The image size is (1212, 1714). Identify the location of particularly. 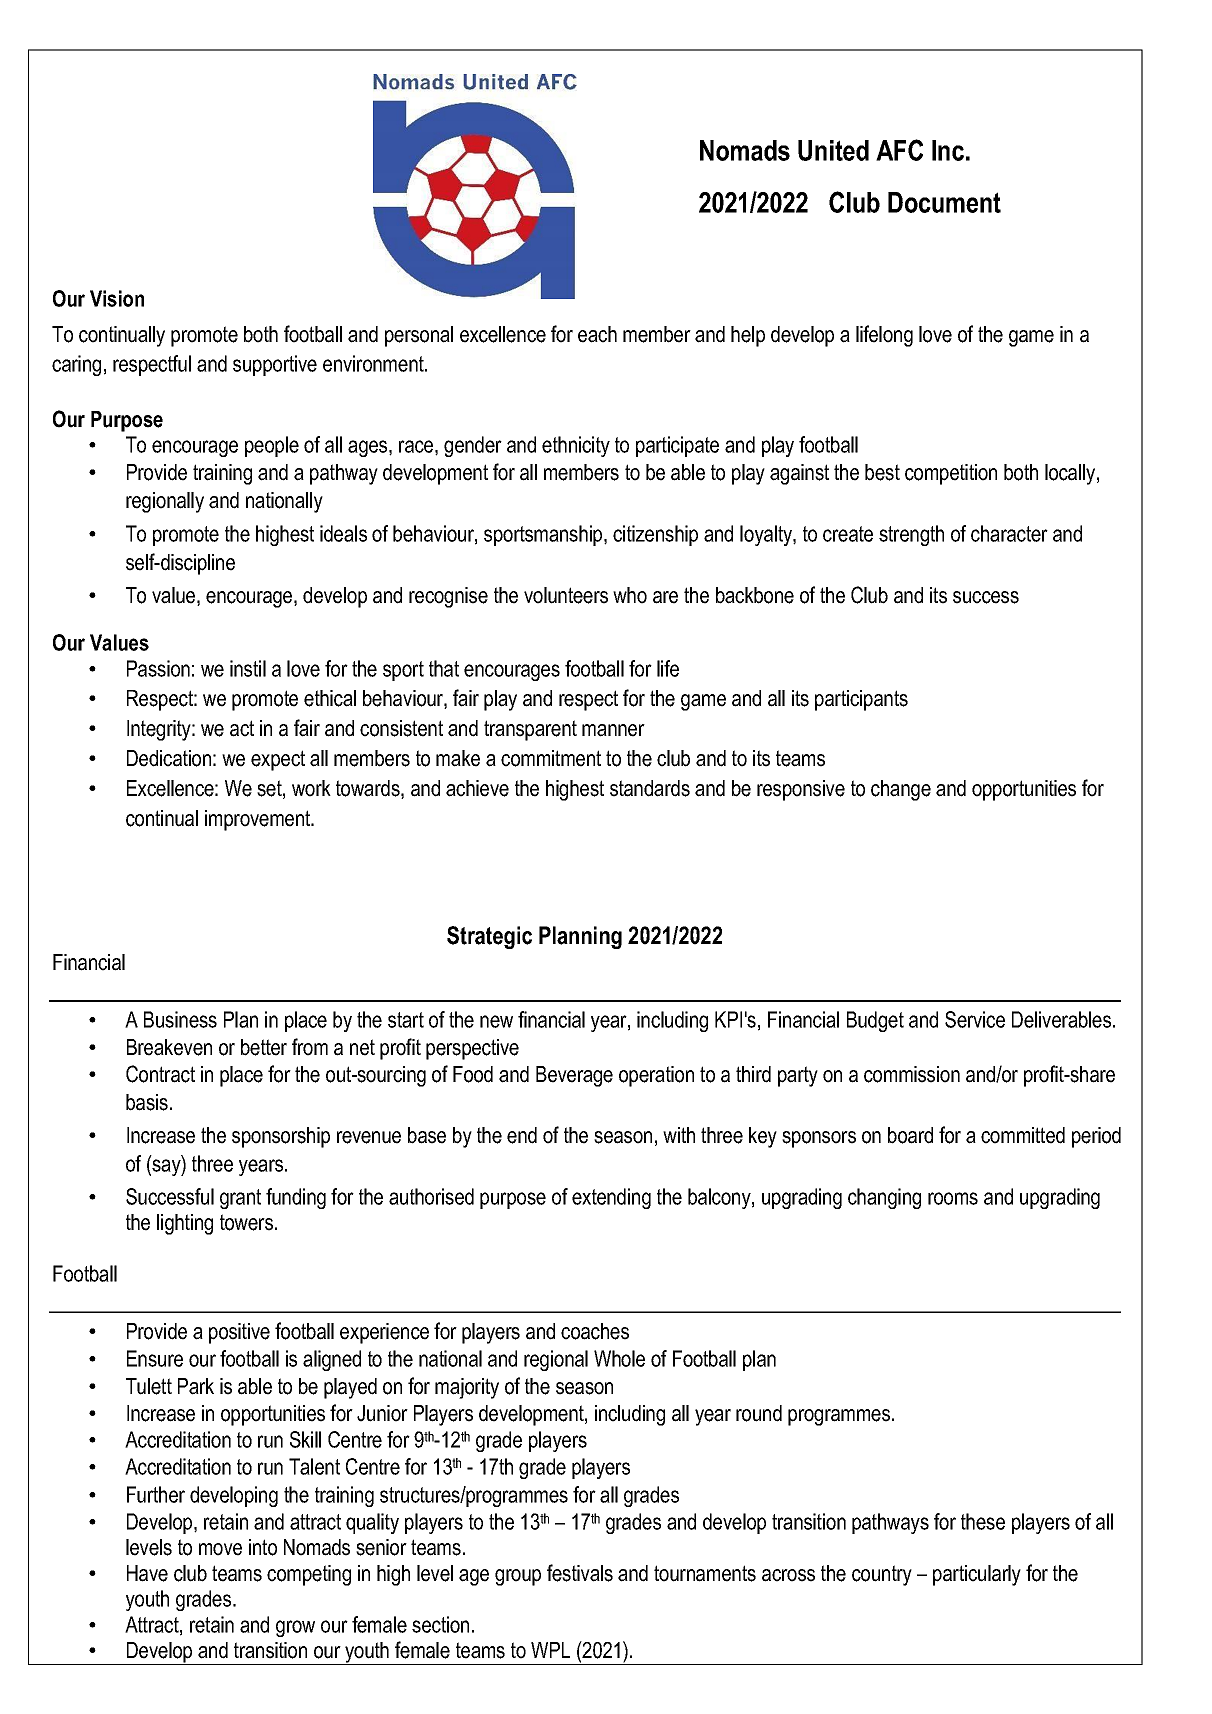
(977, 1575).
